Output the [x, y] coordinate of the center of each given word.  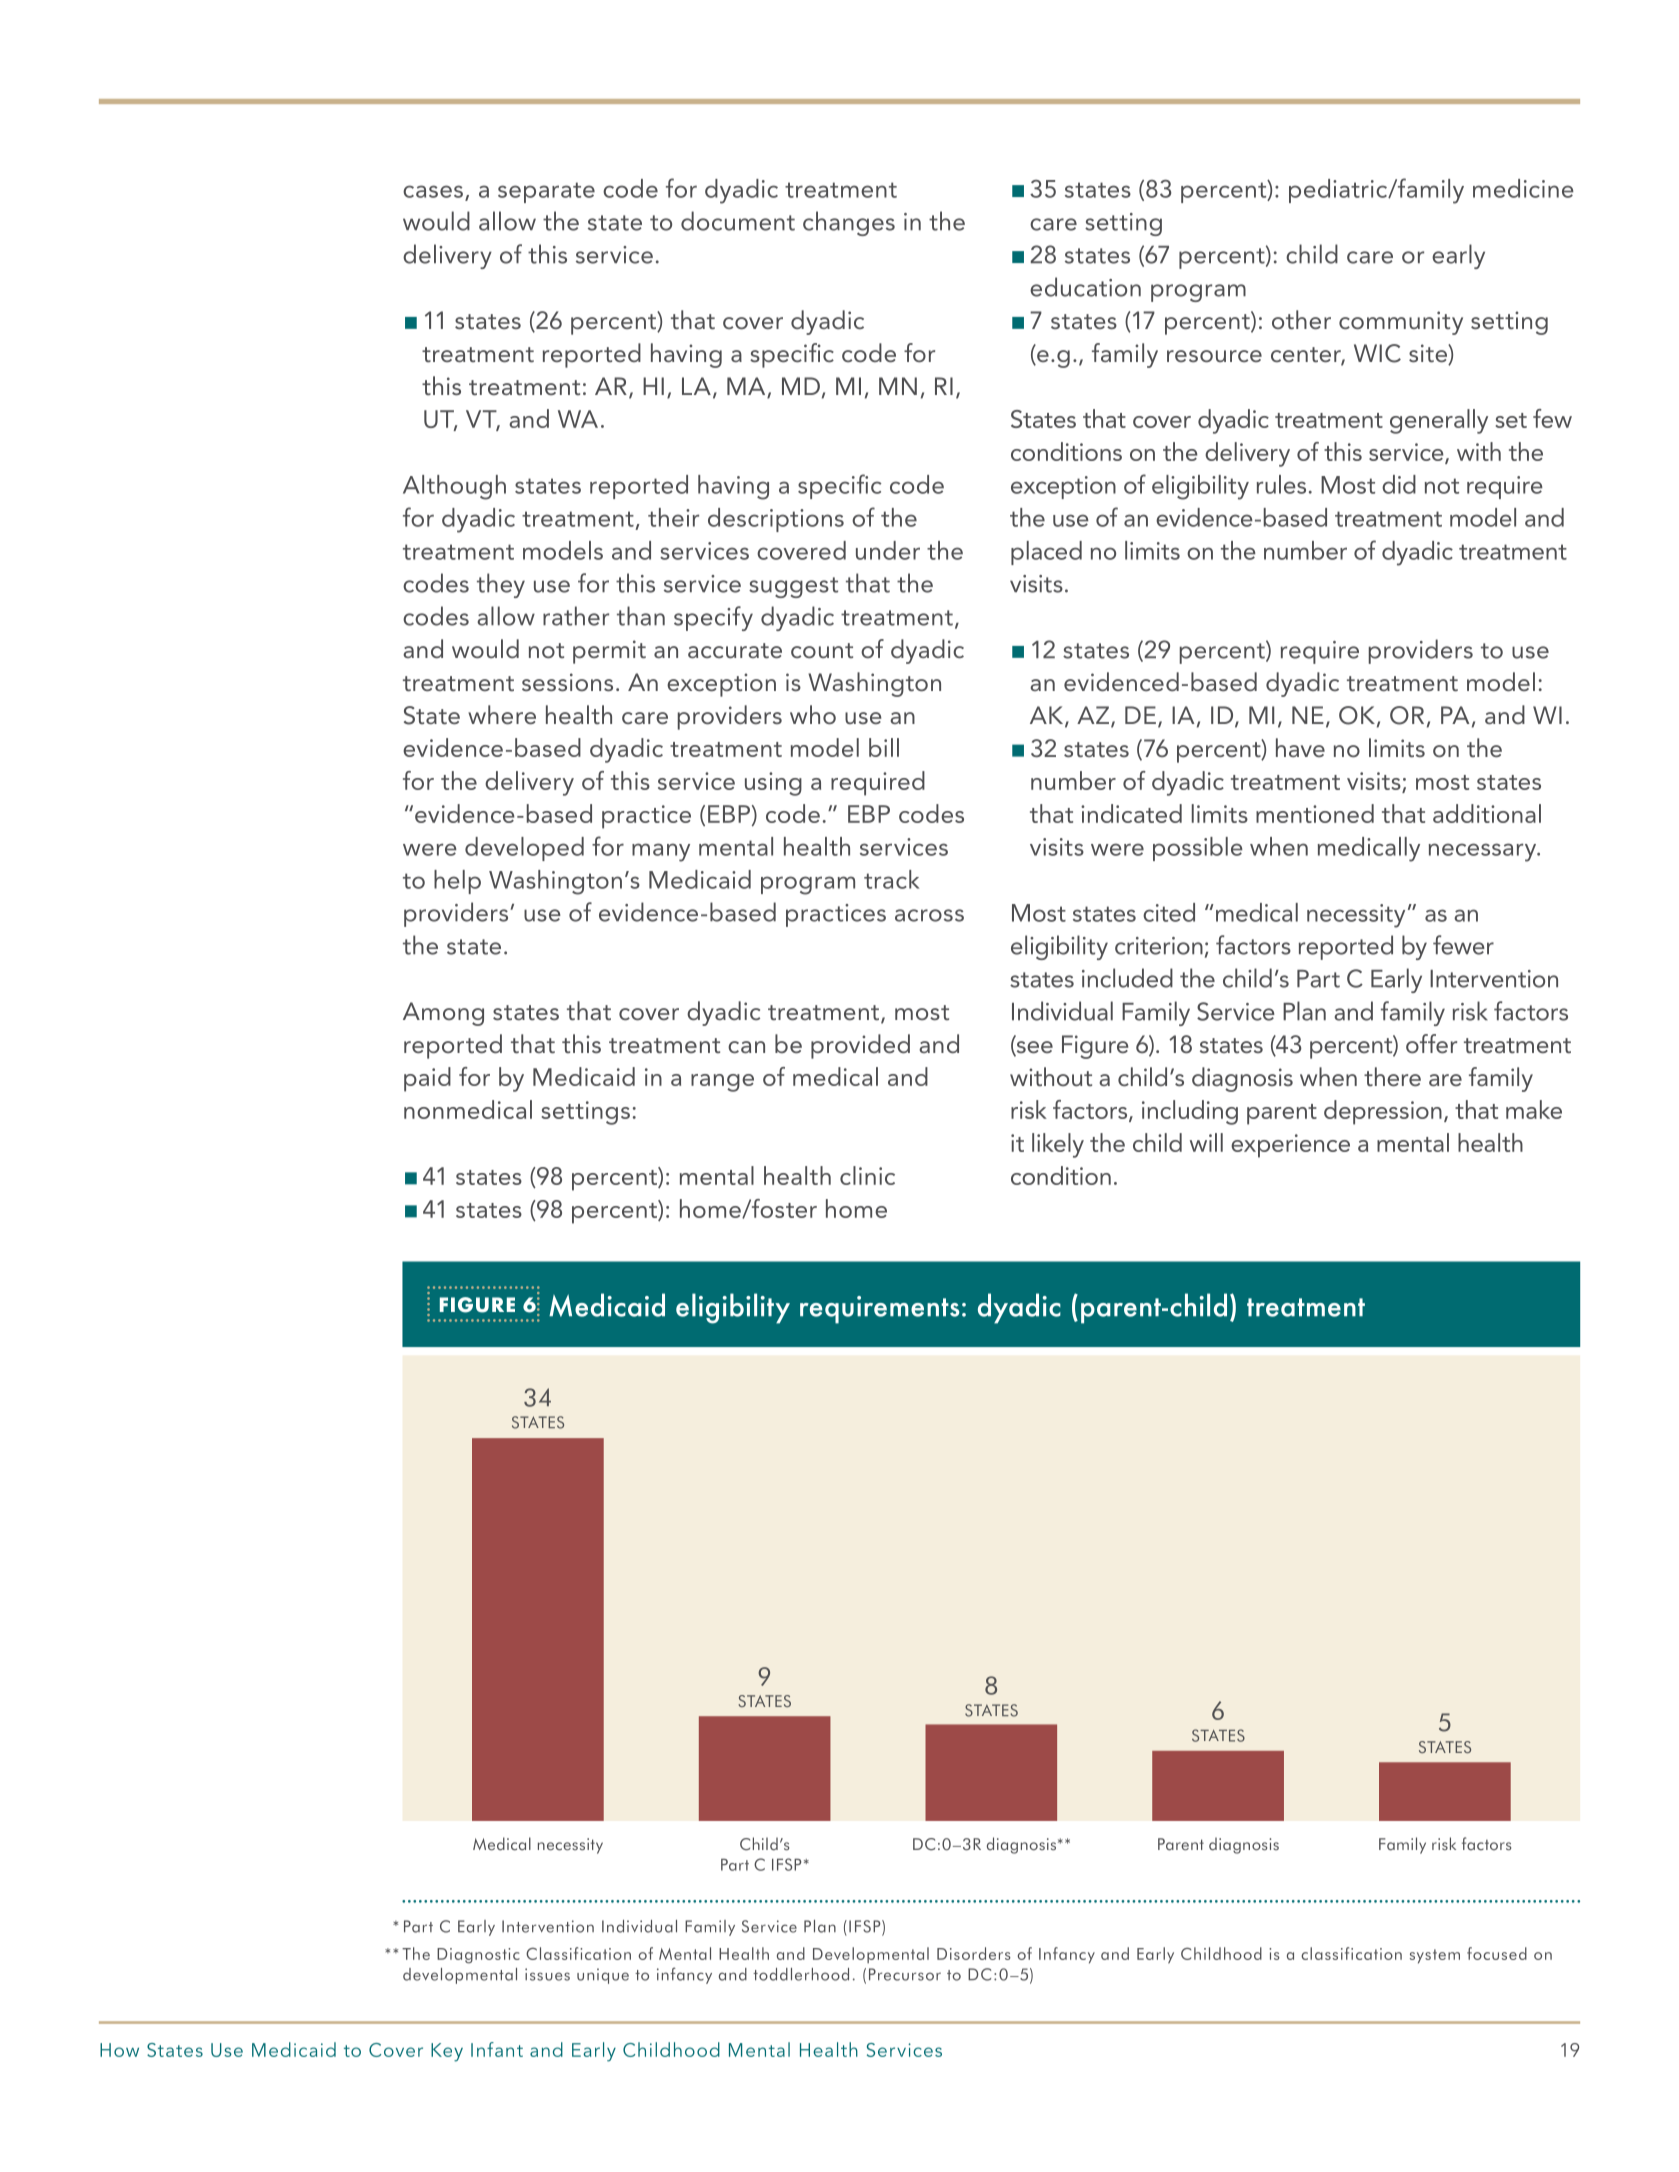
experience [1290, 1146]
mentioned [1315, 813]
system [1435, 1956]
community [1401, 323]
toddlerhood [801, 1974]
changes [849, 223]
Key [447, 2052]
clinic [867, 1175]
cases [433, 191]
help [457, 882]
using [773, 784]
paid [427, 1079]
